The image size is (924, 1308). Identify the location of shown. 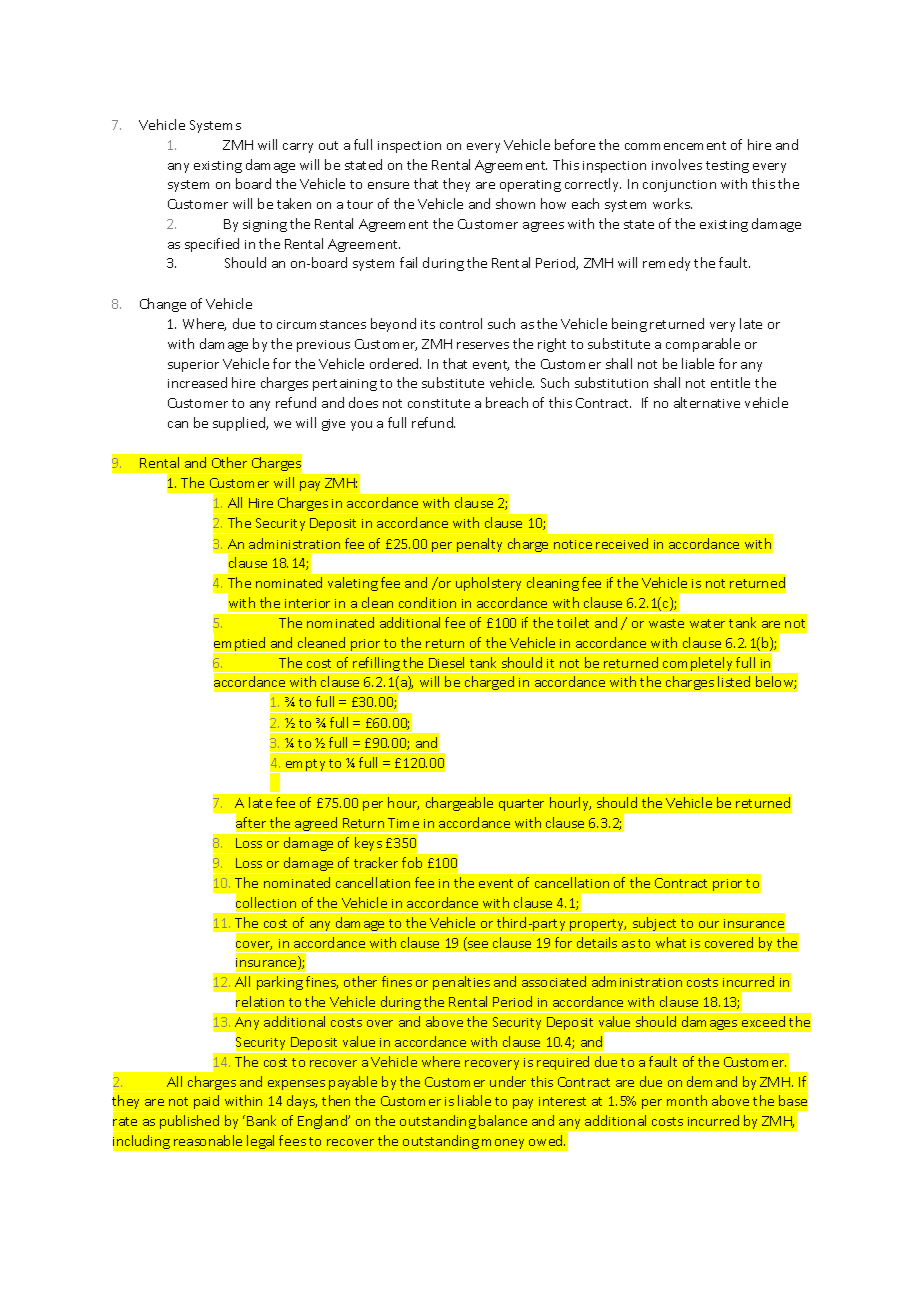
(515, 203).
